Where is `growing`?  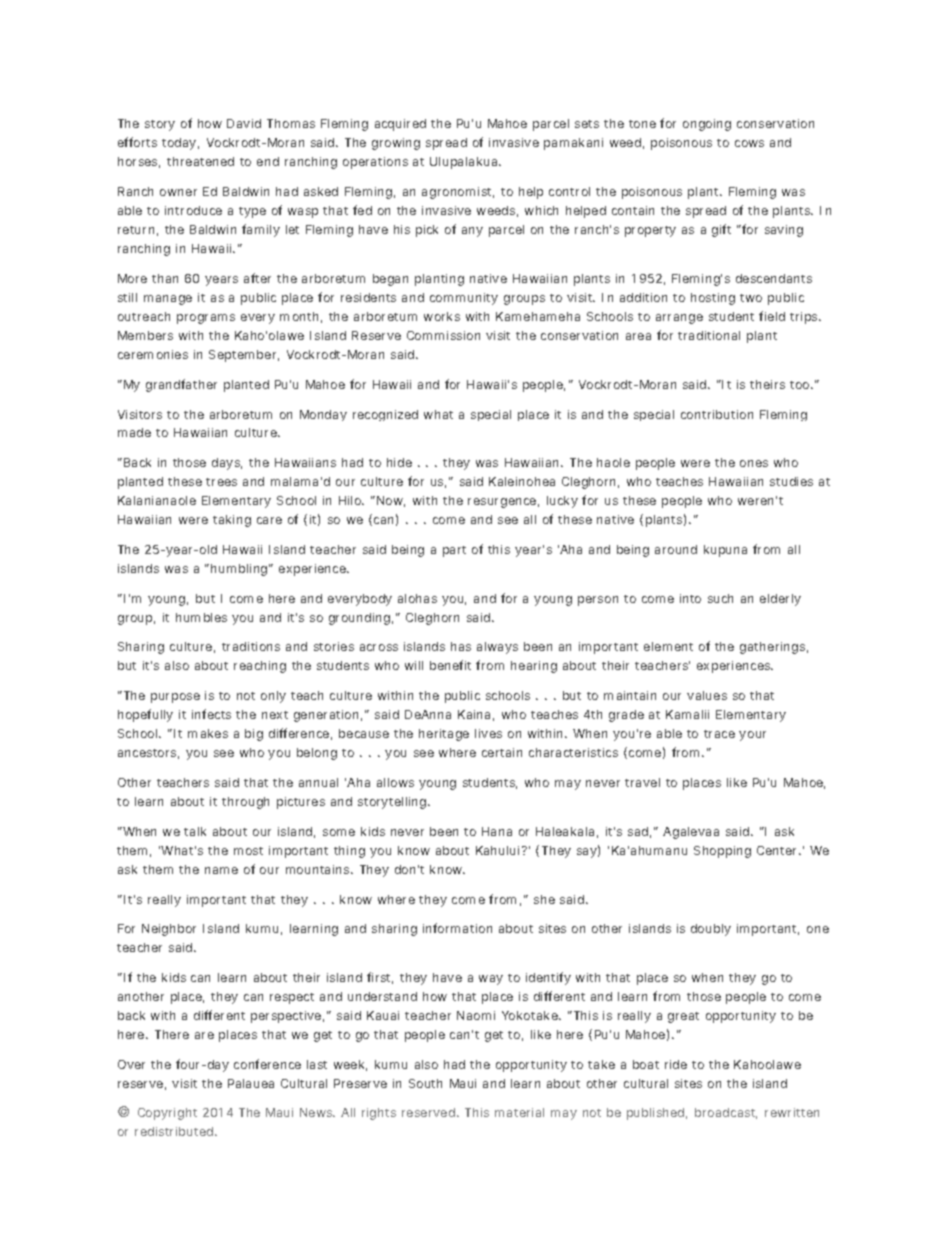 growing is located at coordinates (396, 144).
